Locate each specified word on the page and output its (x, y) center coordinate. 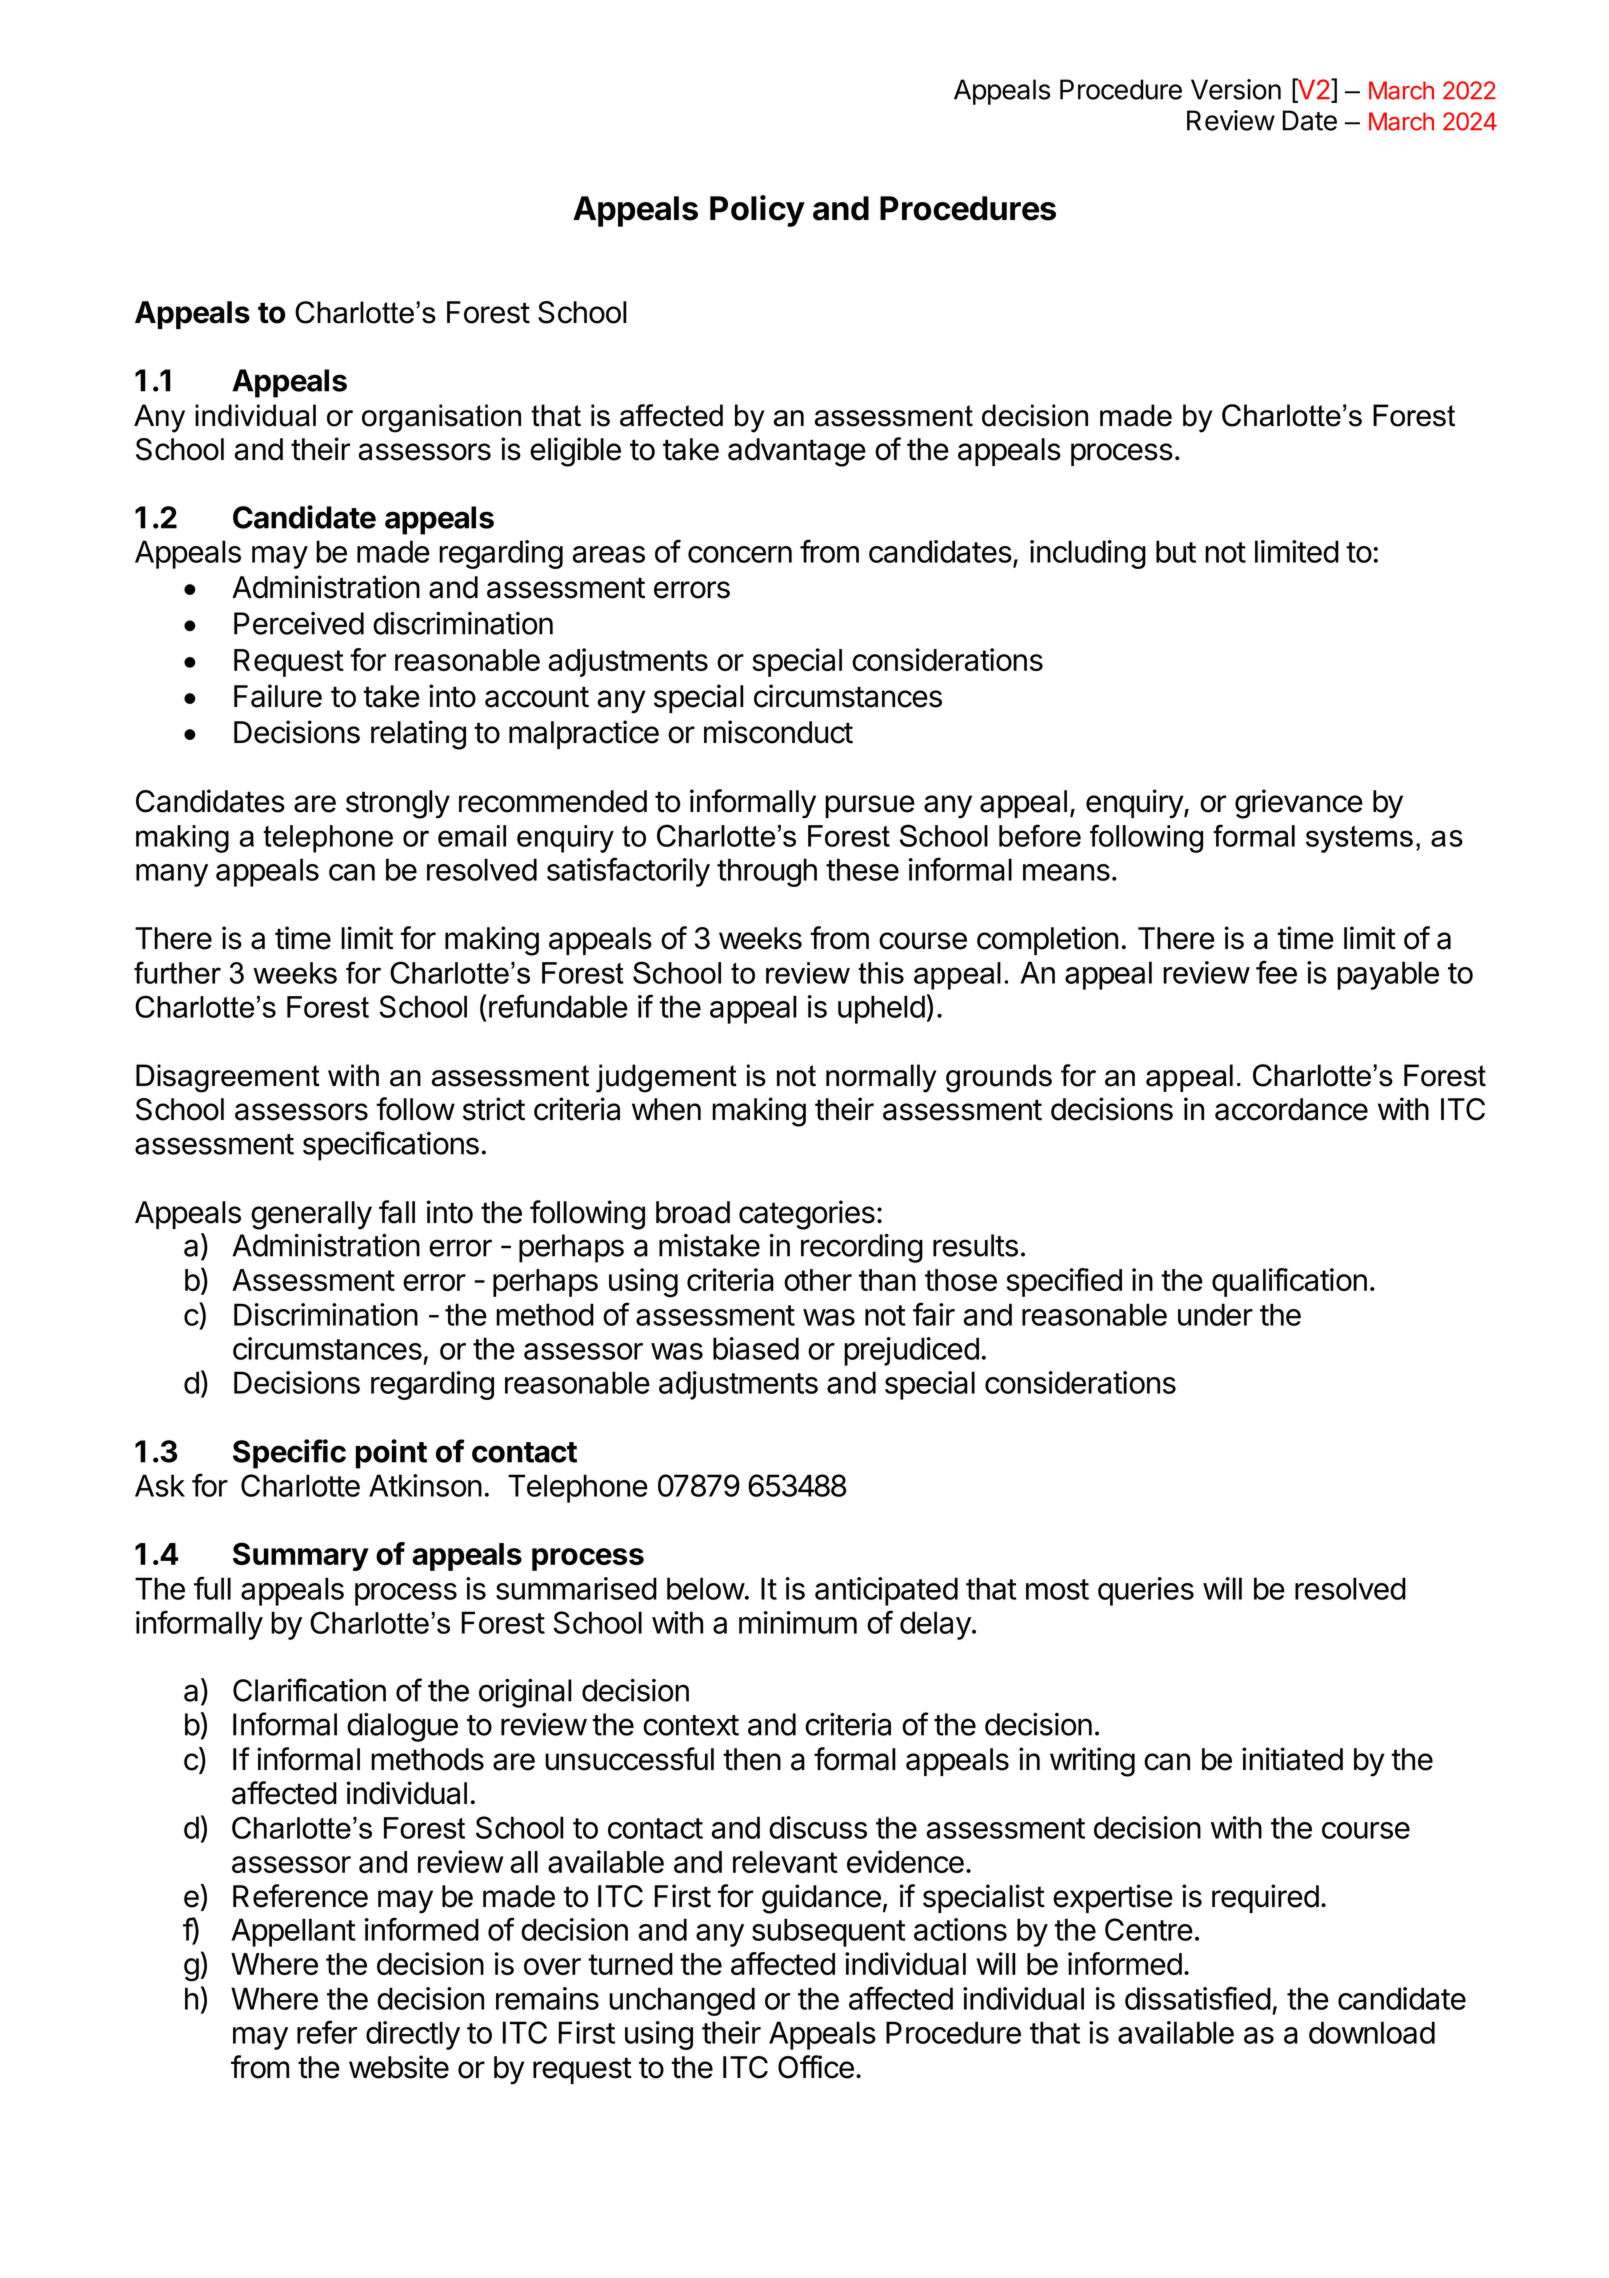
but (1176, 551)
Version (1236, 89)
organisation (441, 418)
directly (413, 2035)
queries (1146, 1591)
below (706, 1588)
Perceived (299, 623)
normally (881, 1078)
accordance (1291, 1109)
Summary (301, 1556)
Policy (757, 211)
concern (740, 554)
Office (816, 2067)
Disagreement (228, 1078)
